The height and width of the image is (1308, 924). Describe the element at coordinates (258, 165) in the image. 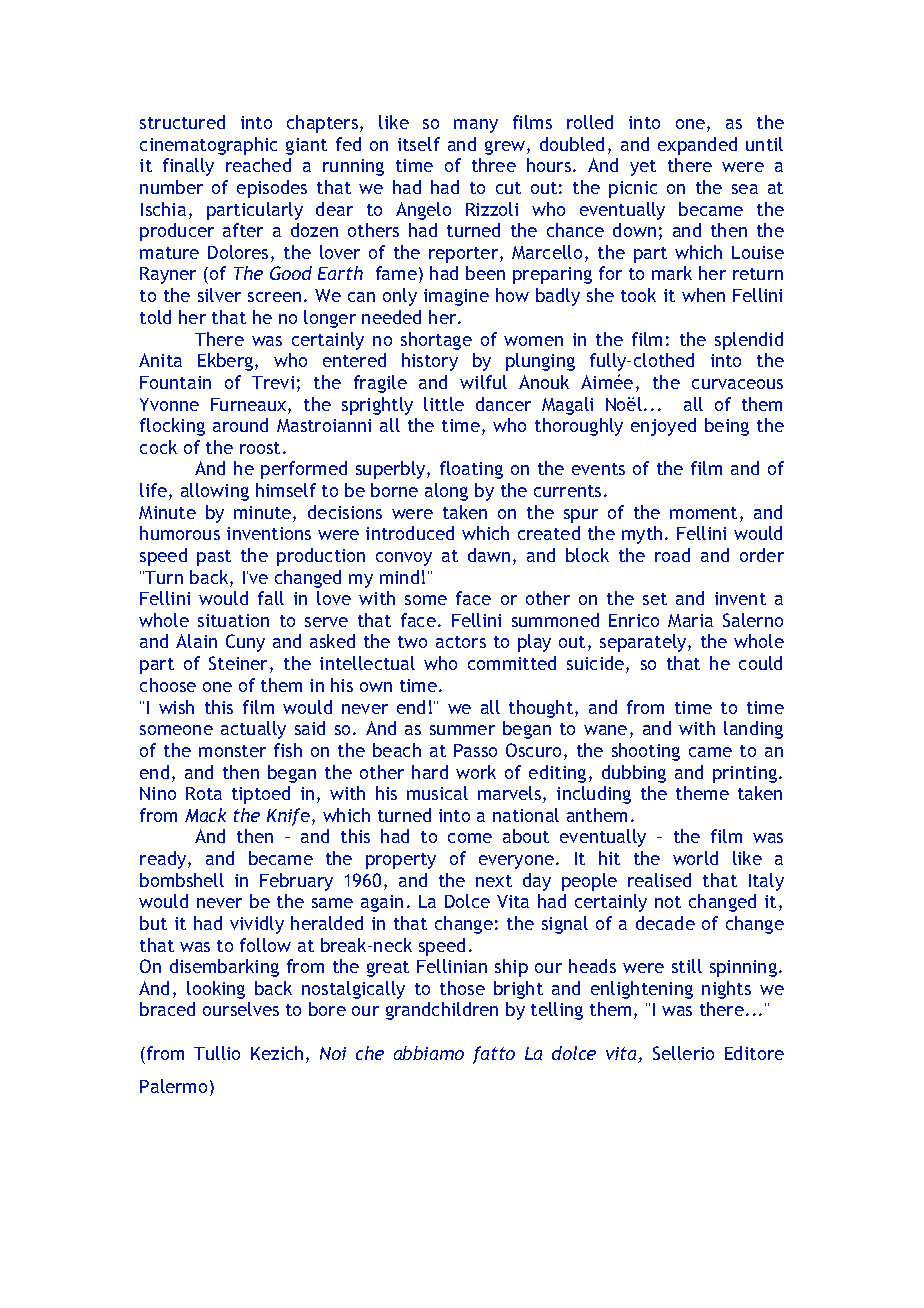

I see `reached` at that location.
